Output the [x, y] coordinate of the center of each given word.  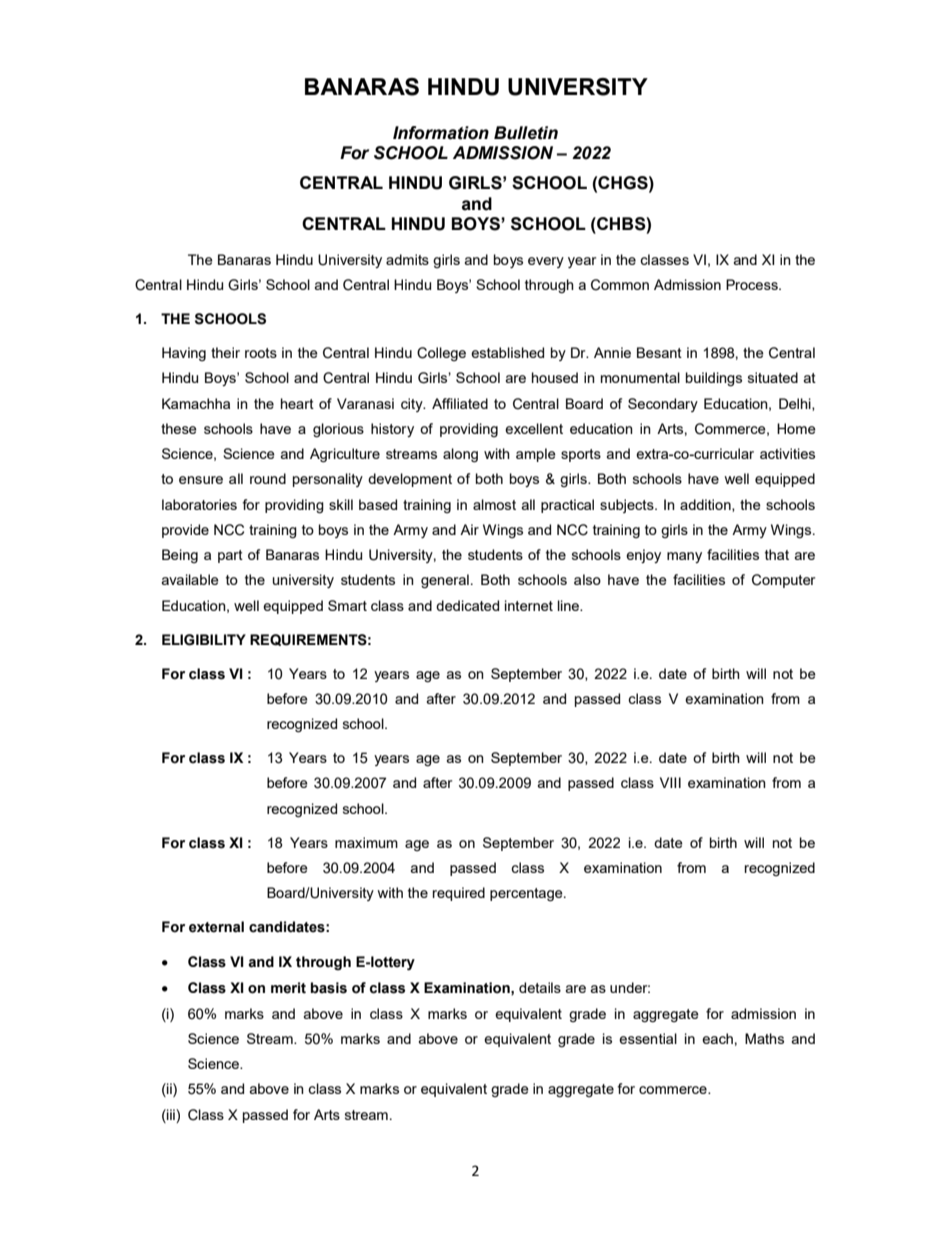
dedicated [467, 605]
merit [288, 988]
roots [261, 353]
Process [753, 284]
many [684, 557]
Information [441, 133]
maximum [366, 842]
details [540, 987]
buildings [714, 379]
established [507, 352]
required [459, 894]
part [230, 556]
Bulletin [526, 133]
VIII [670, 782]
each [717, 1038]
